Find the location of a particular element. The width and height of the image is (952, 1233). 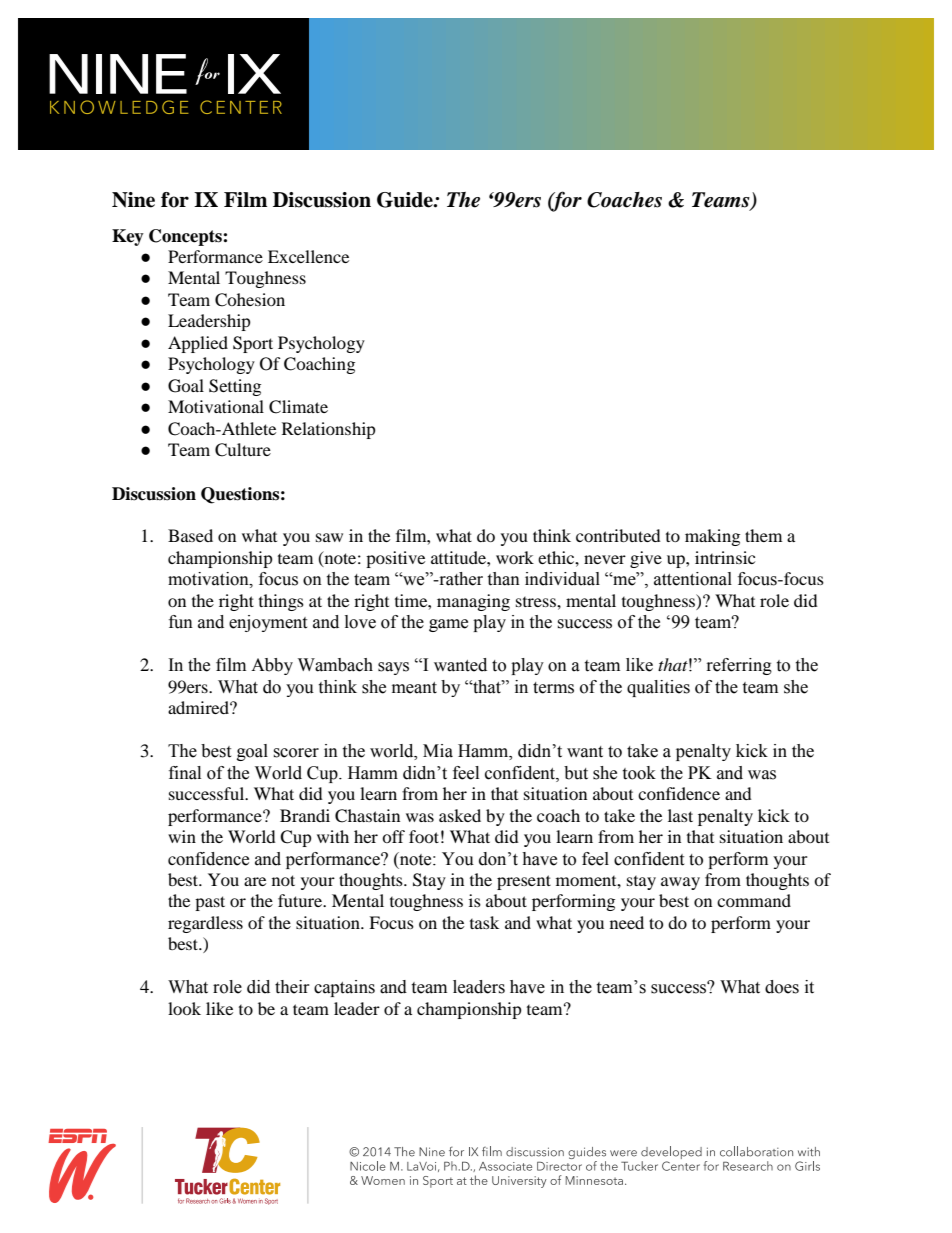

Excellence is located at coordinates (308, 256).
